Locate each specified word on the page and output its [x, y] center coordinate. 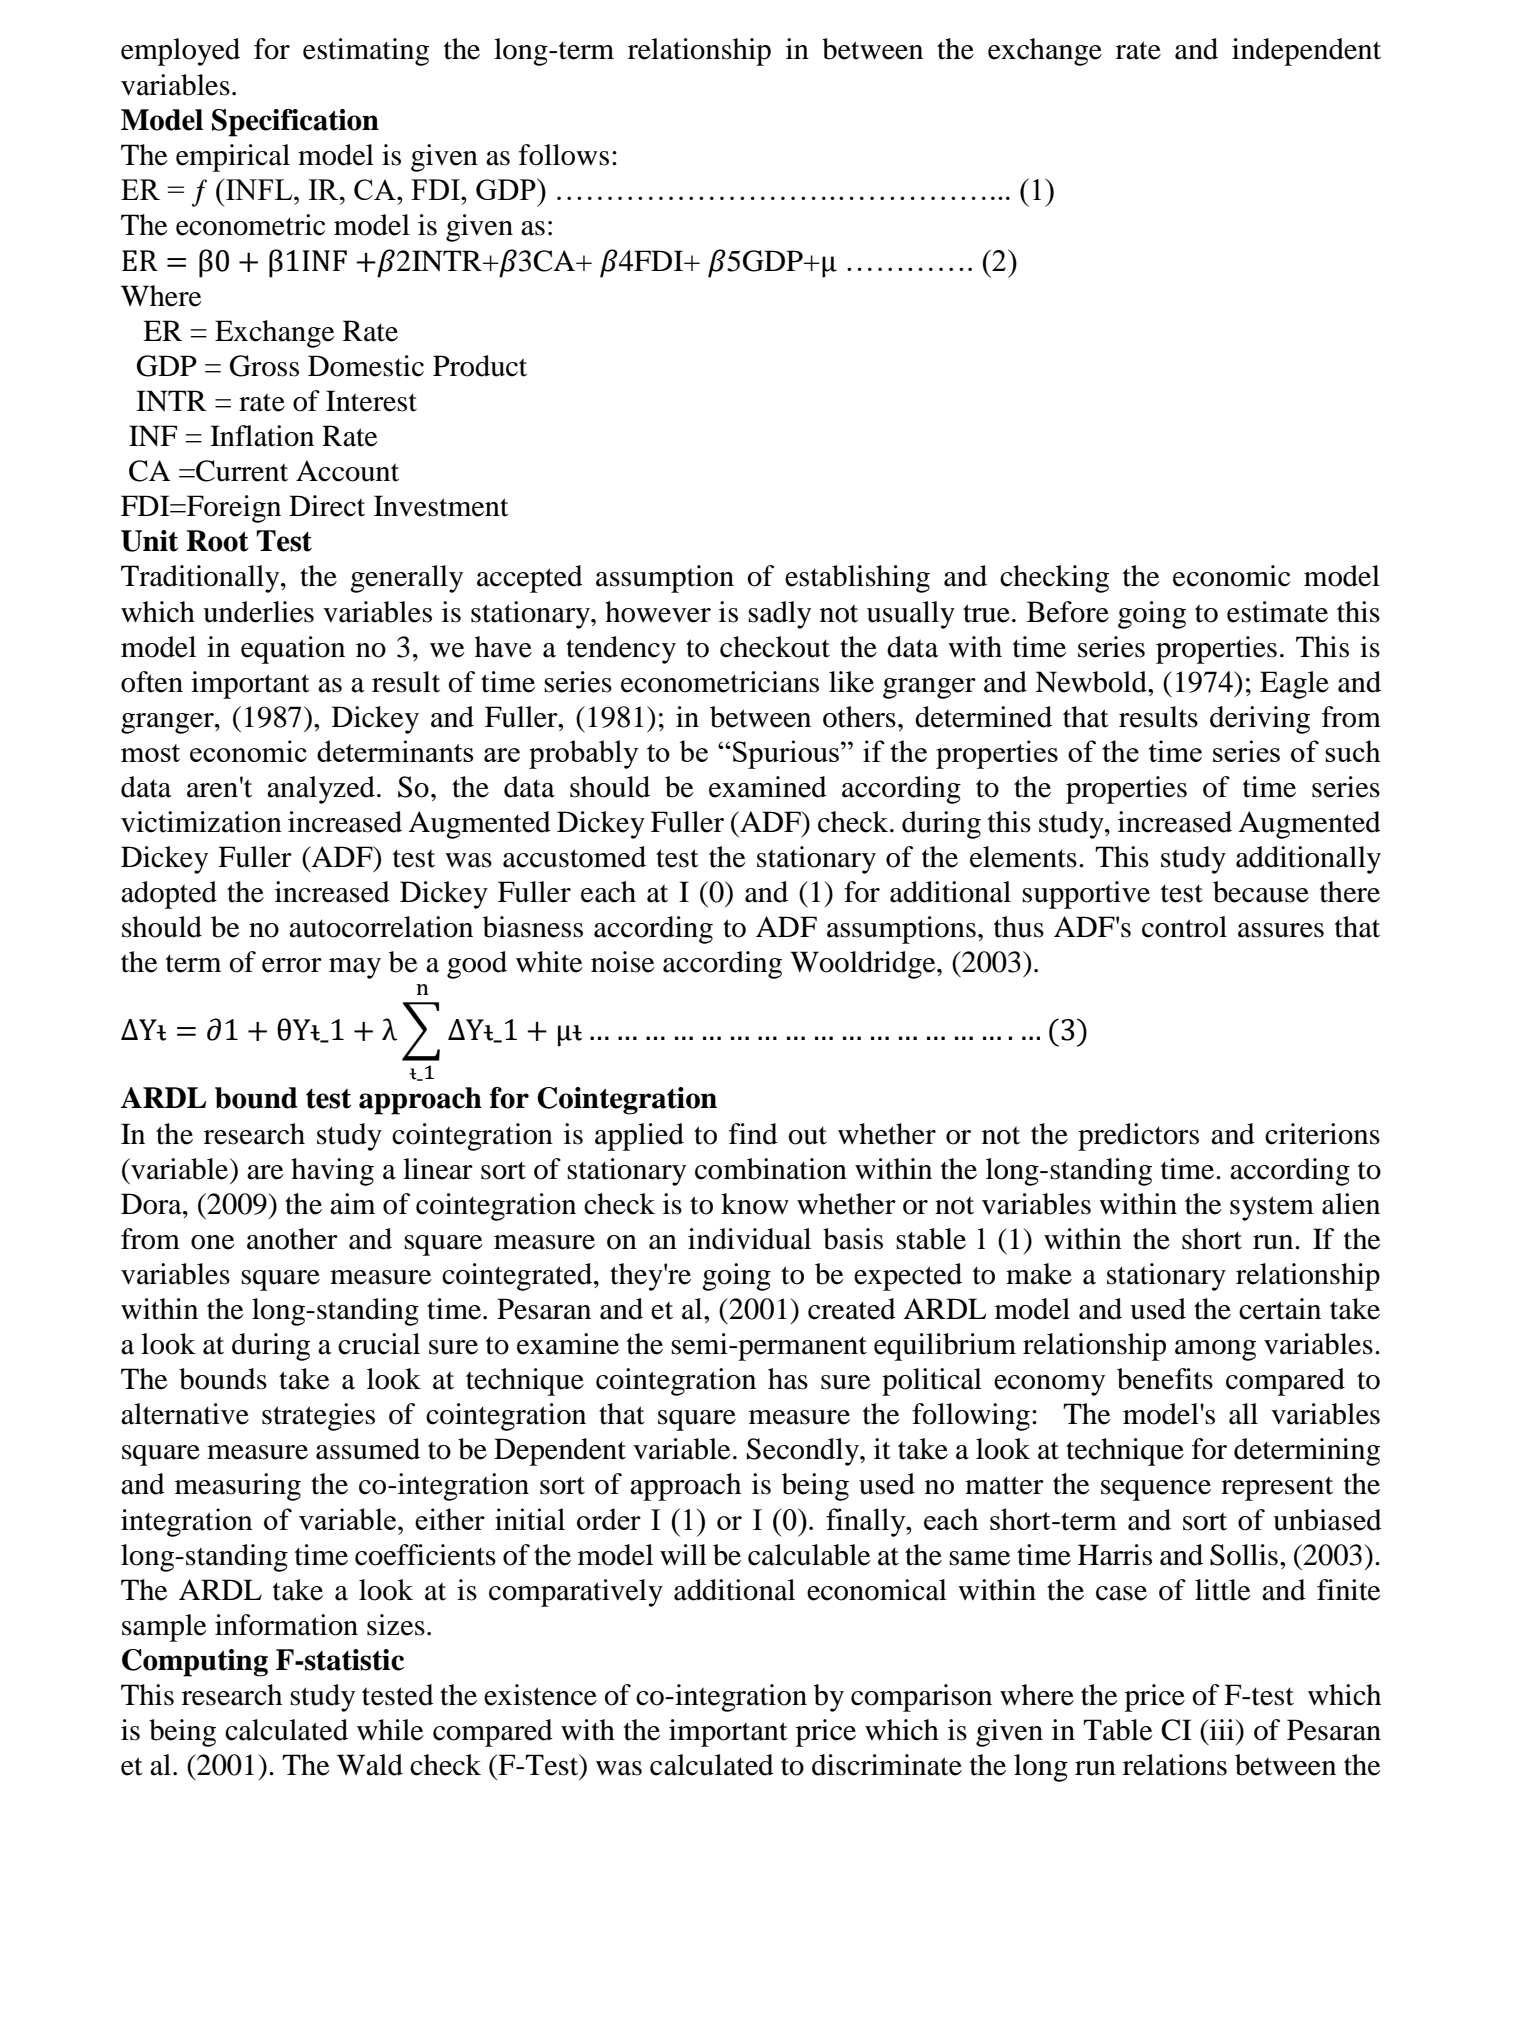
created [852, 1309]
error [292, 965]
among [1215, 1350]
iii [1222, 1729]
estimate [1277, 612]
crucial [379, 1344]
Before [1068, 612]
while [390, 1730]
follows [564, 155]
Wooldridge [864, 965]
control [1184, 927]
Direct [327, 506]
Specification [295, 123]
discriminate [887, 1765]
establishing [857, 579]
